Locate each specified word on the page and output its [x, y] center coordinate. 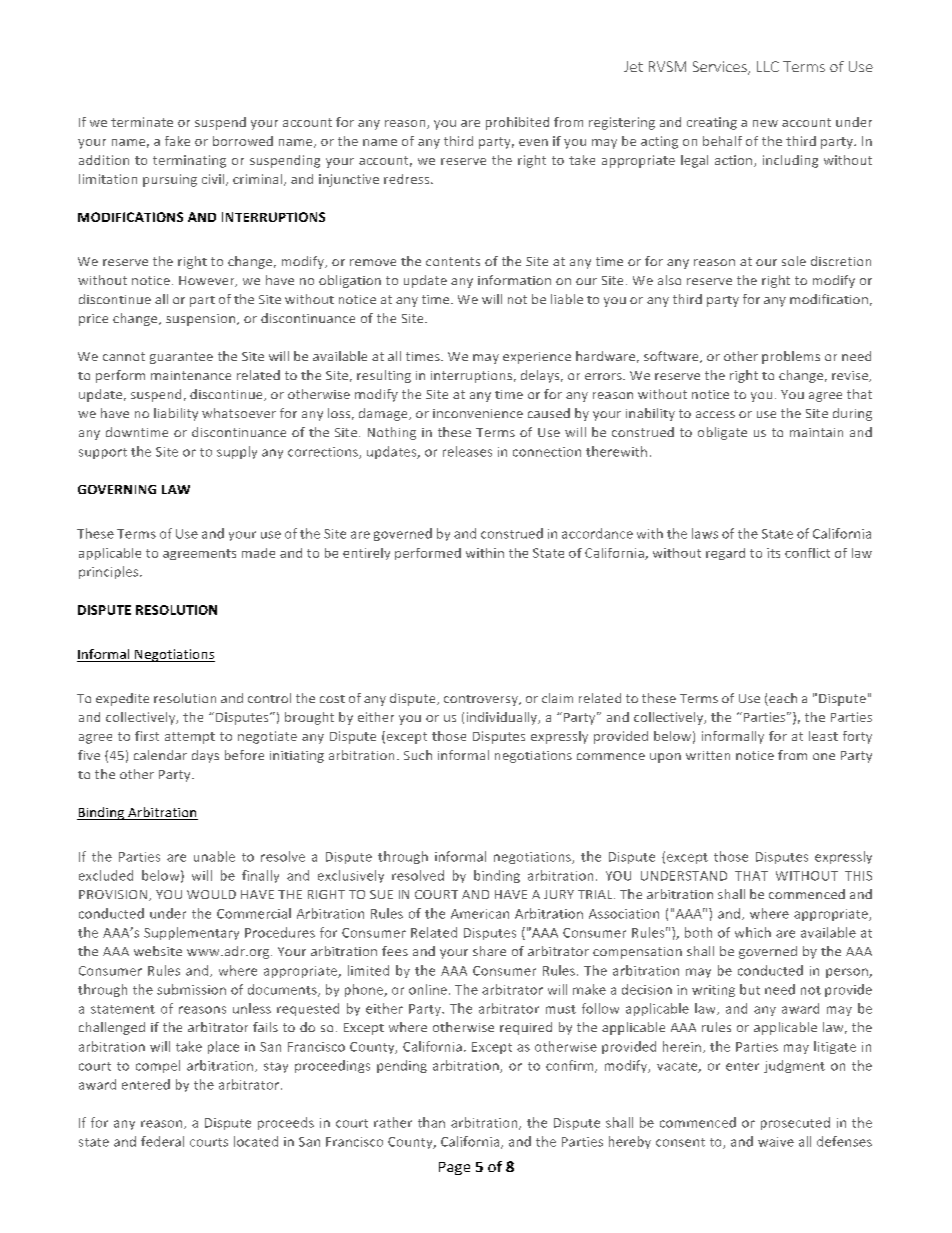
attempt [190, 738]
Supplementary [191, 933]
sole [794, 261]
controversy [482, 700]
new [765, 123]
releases [467, 451]
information [514, 280]
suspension [202, 320]
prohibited [517, 123]
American [480, 914]
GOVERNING [117, 489]
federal [162, 1141]
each [782, 699]
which [753, 932]
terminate [142, 122]
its [773, 553]
